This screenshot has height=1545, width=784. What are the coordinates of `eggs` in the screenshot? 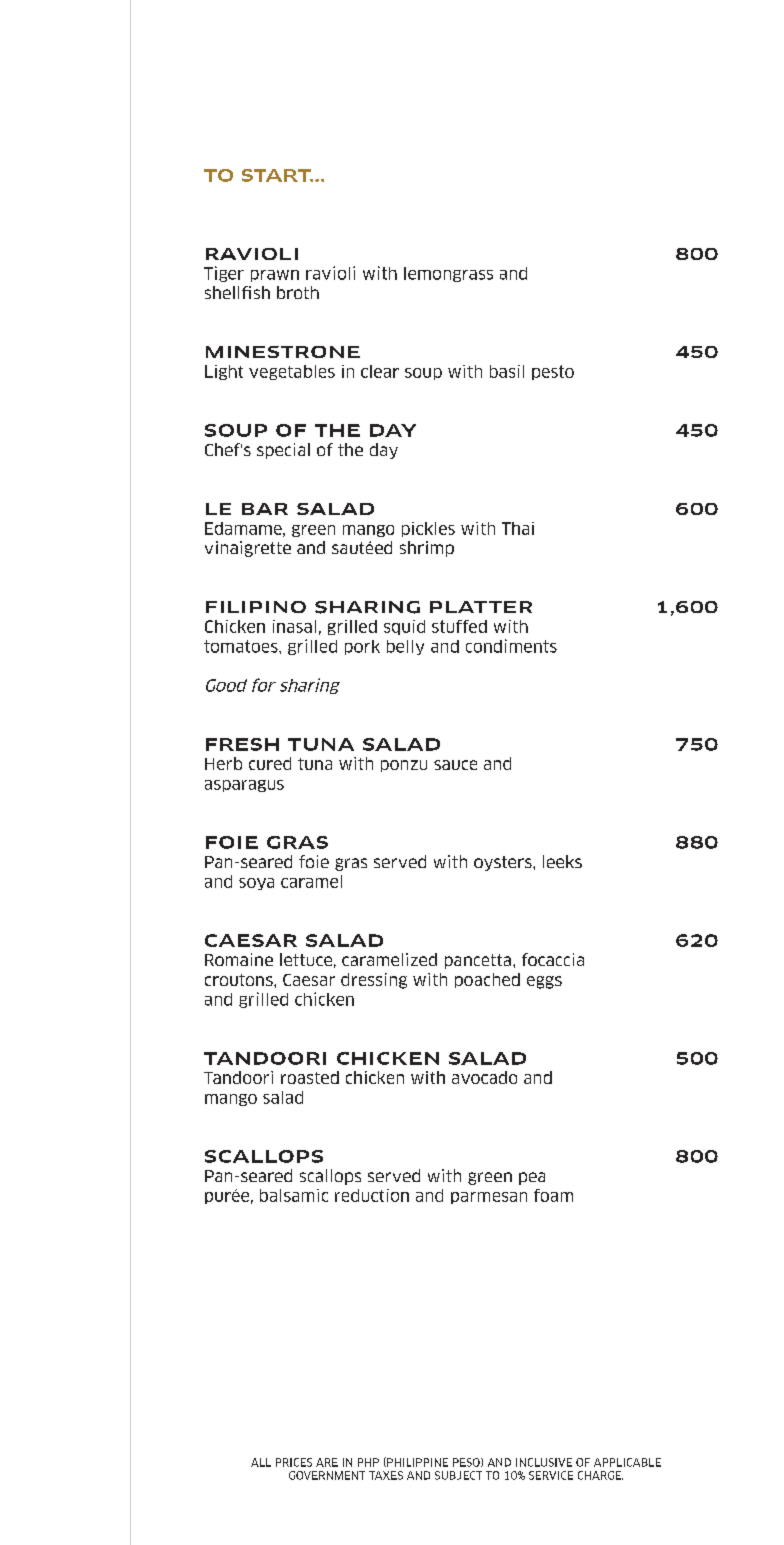 It's located at (544, 982).
